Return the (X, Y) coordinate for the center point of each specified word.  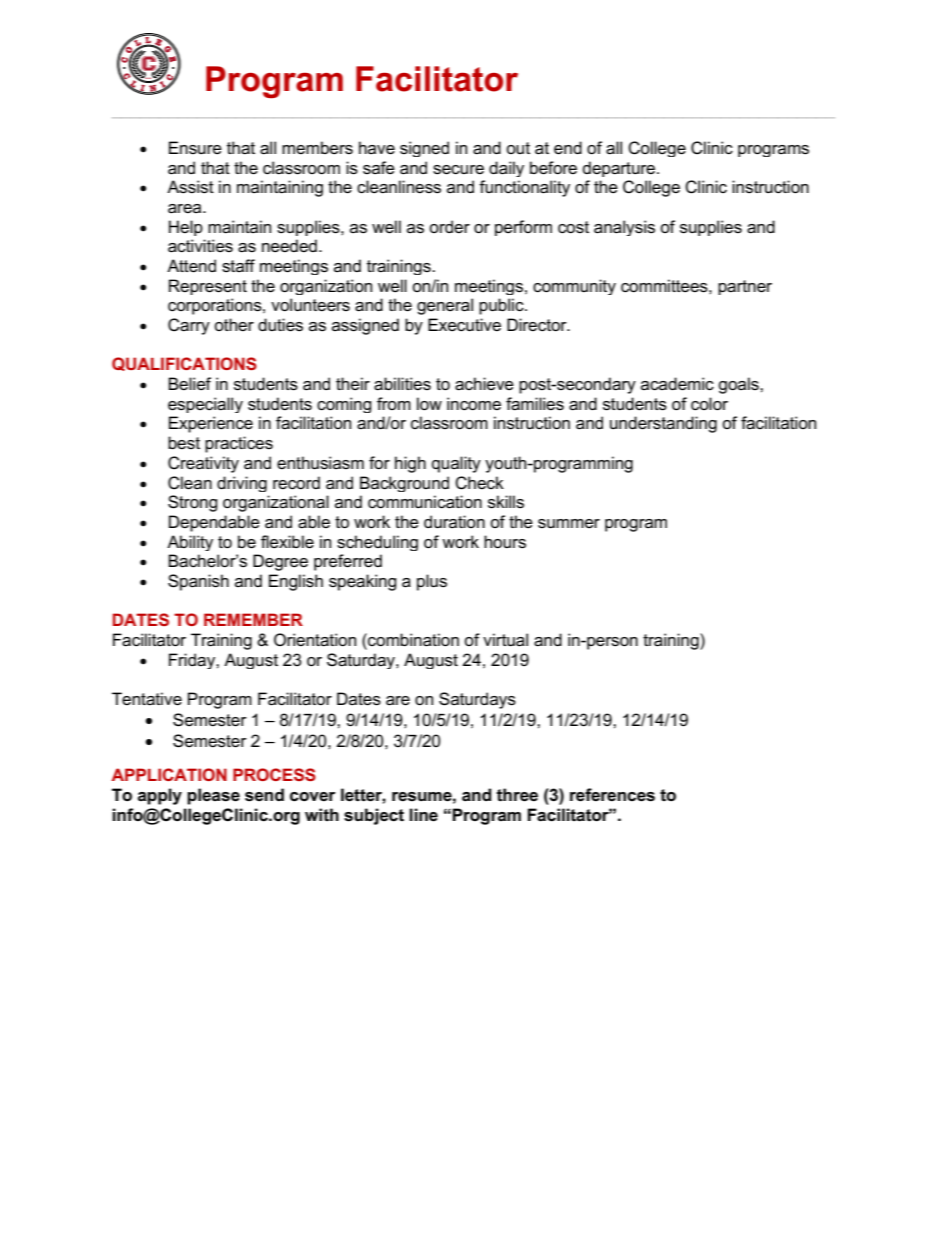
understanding (663, 424)
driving (242, 484)
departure (620, 169)
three (517, 795)
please (213, 796)
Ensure (195, 148)
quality (456, 464)
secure (458, 170)
